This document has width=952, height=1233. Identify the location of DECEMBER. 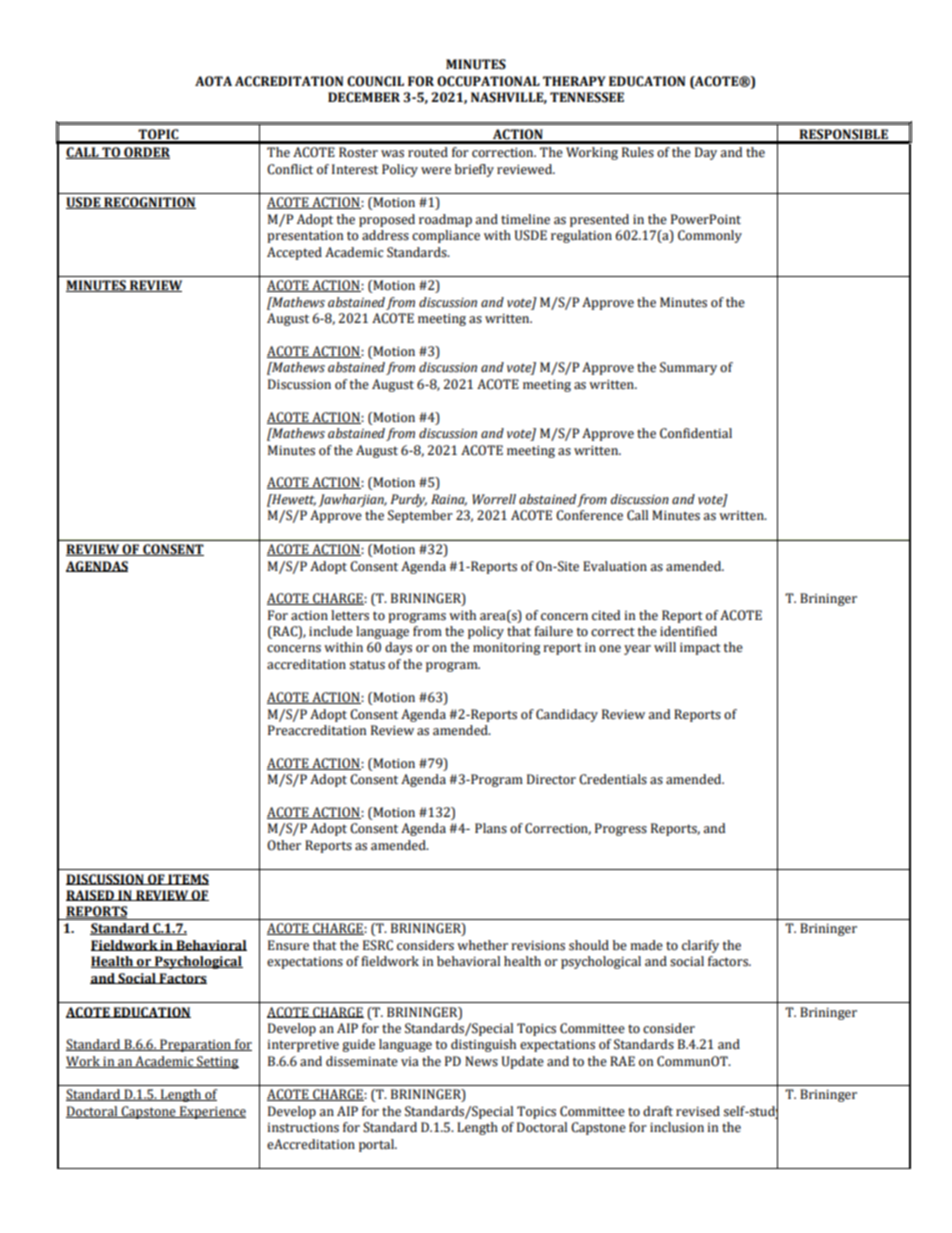
(364, 97).
